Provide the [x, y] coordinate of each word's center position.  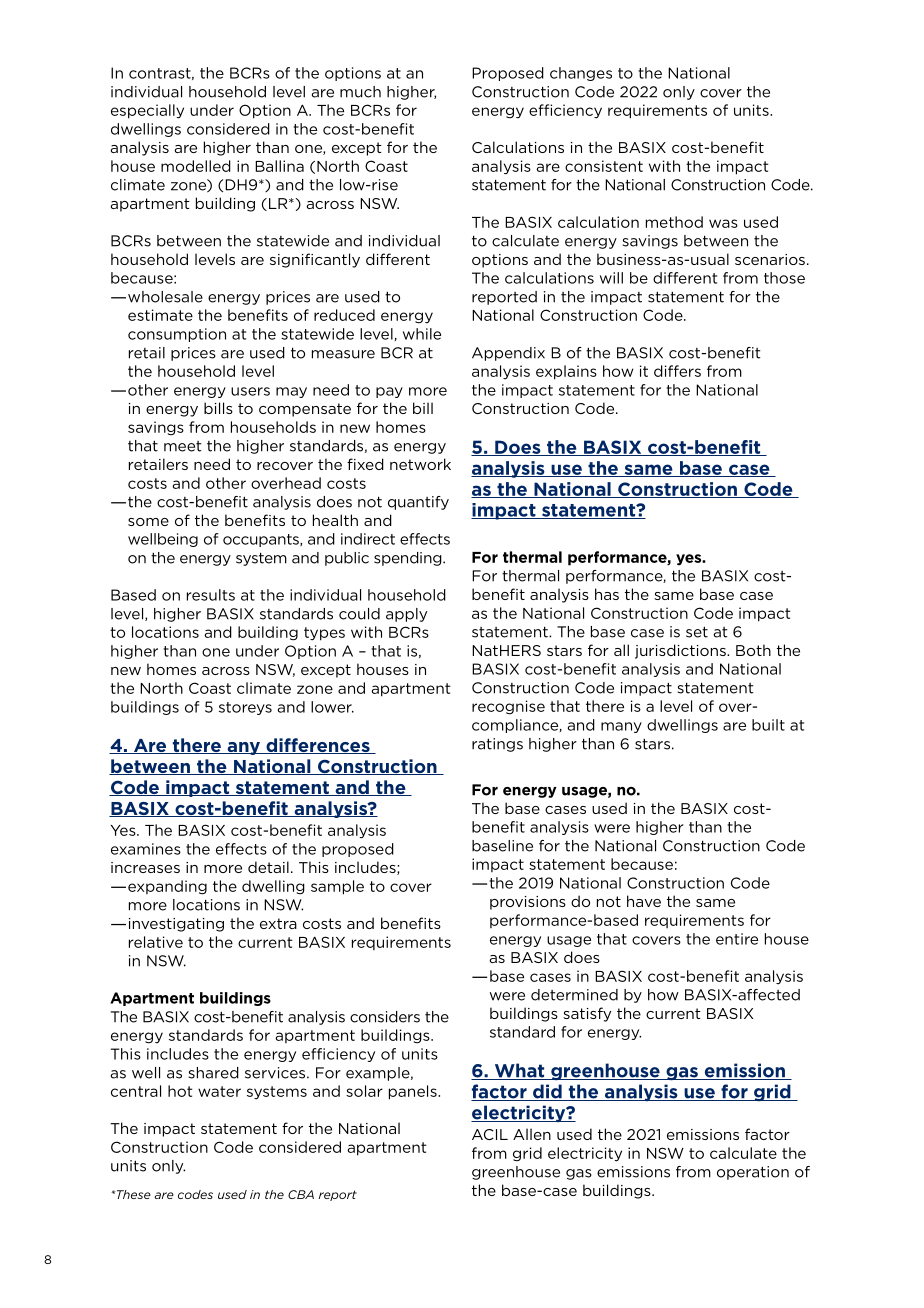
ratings [497, 745]
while [422, 334]
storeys [245, 708]
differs [677, 371]
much [360, 92]
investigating [176, 925]
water [219, 1091]
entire [737, 939]
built [768, 725]
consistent [604, 166]
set [697, 632]
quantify [418, 503]
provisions [528, 903]
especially [147, 111]
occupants [262, 540]
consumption [177, 335]
